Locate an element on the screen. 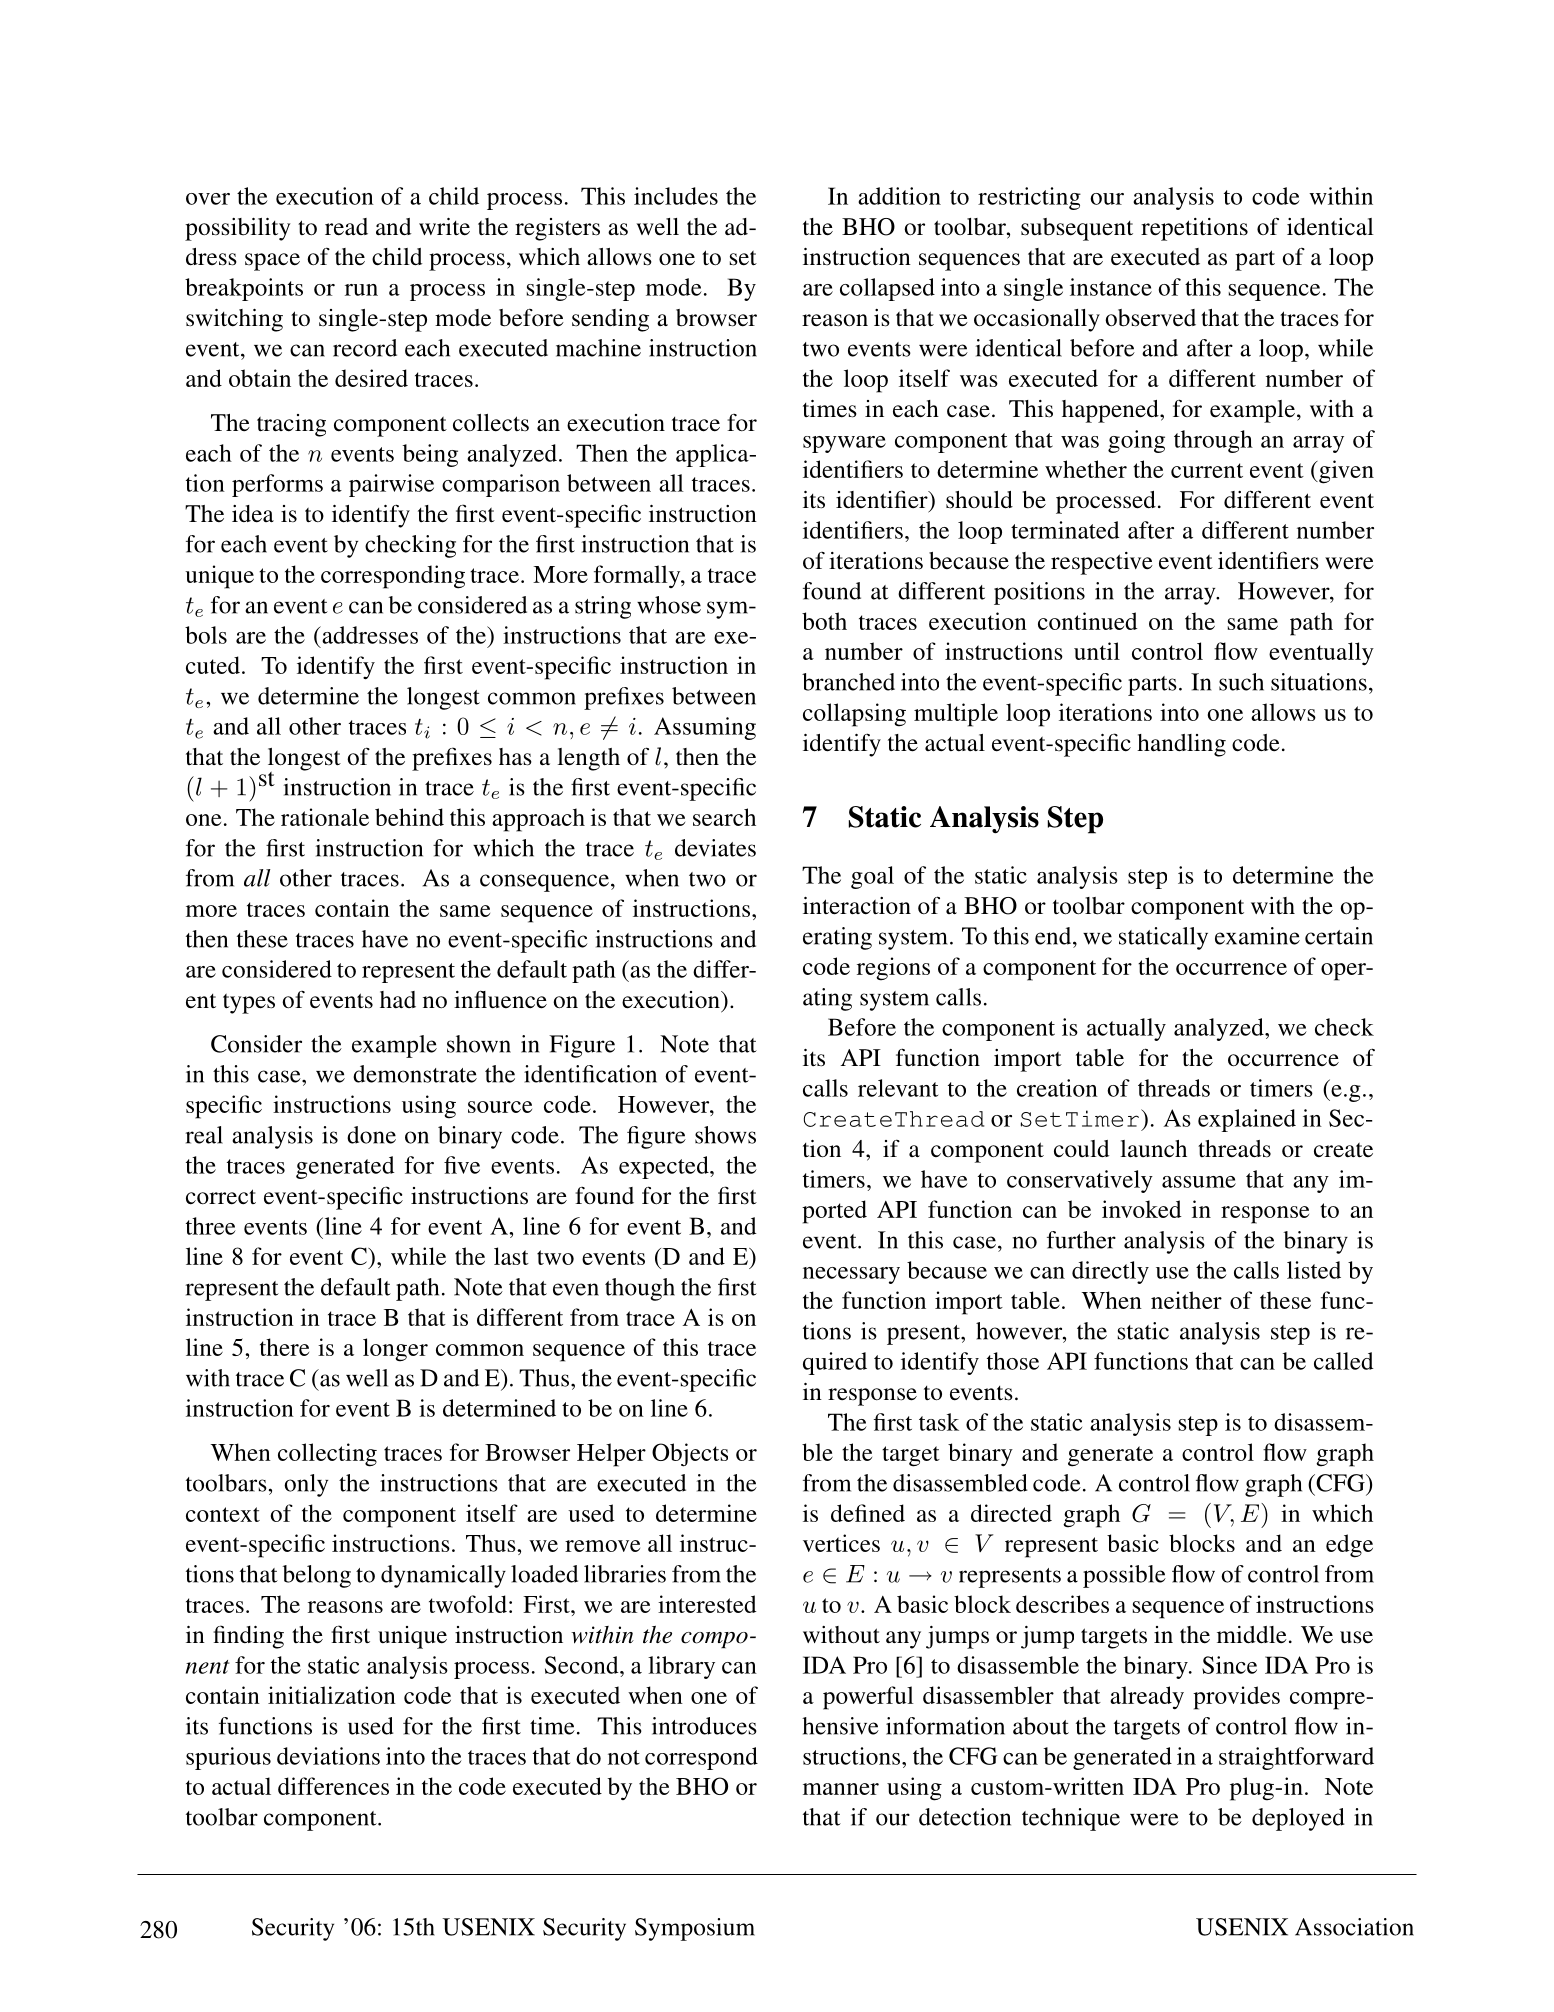 This screenshot has height=2012, width=1554. Symposium is located at coordinates (695, 1929).
